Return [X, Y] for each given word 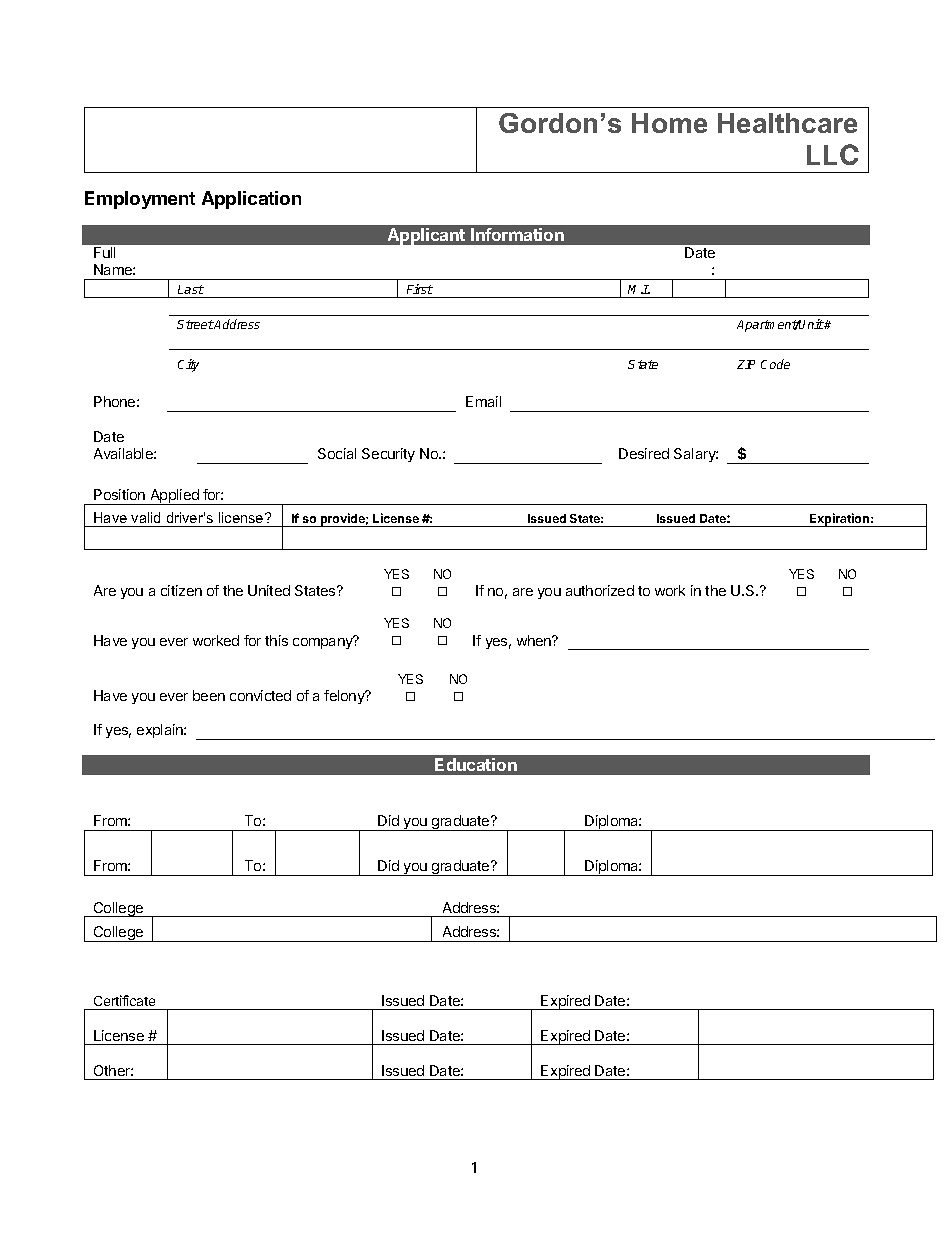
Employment [140, 200]
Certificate [124, 1000]
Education [476, 764]
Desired [644, 453]
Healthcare [787, 123]
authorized [600, 590]
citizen [181, 590]
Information [517, 234]
